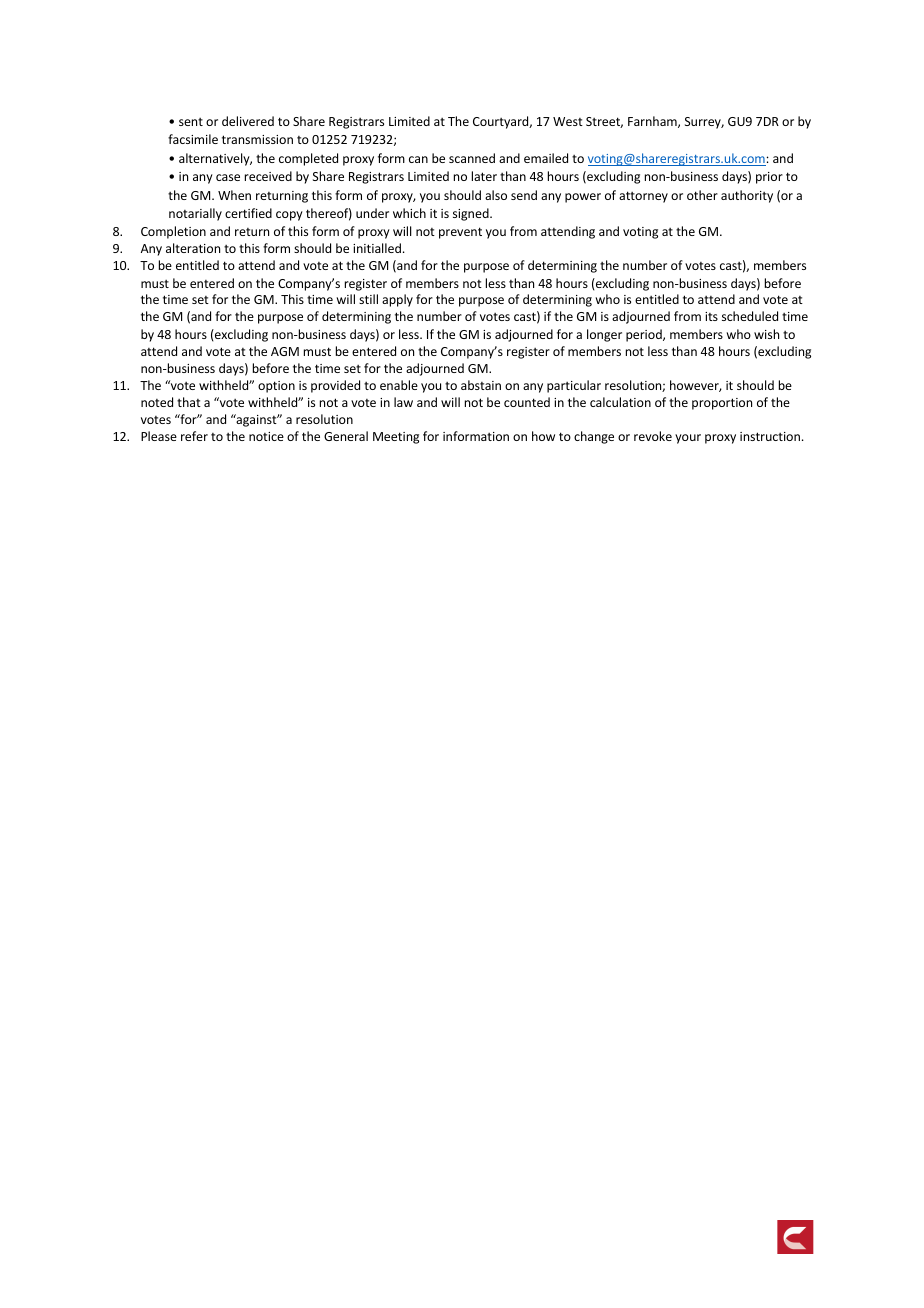  What do you see at coordinates (568, 121) in the image?
I see `West` at bounding box center [568, 121].
